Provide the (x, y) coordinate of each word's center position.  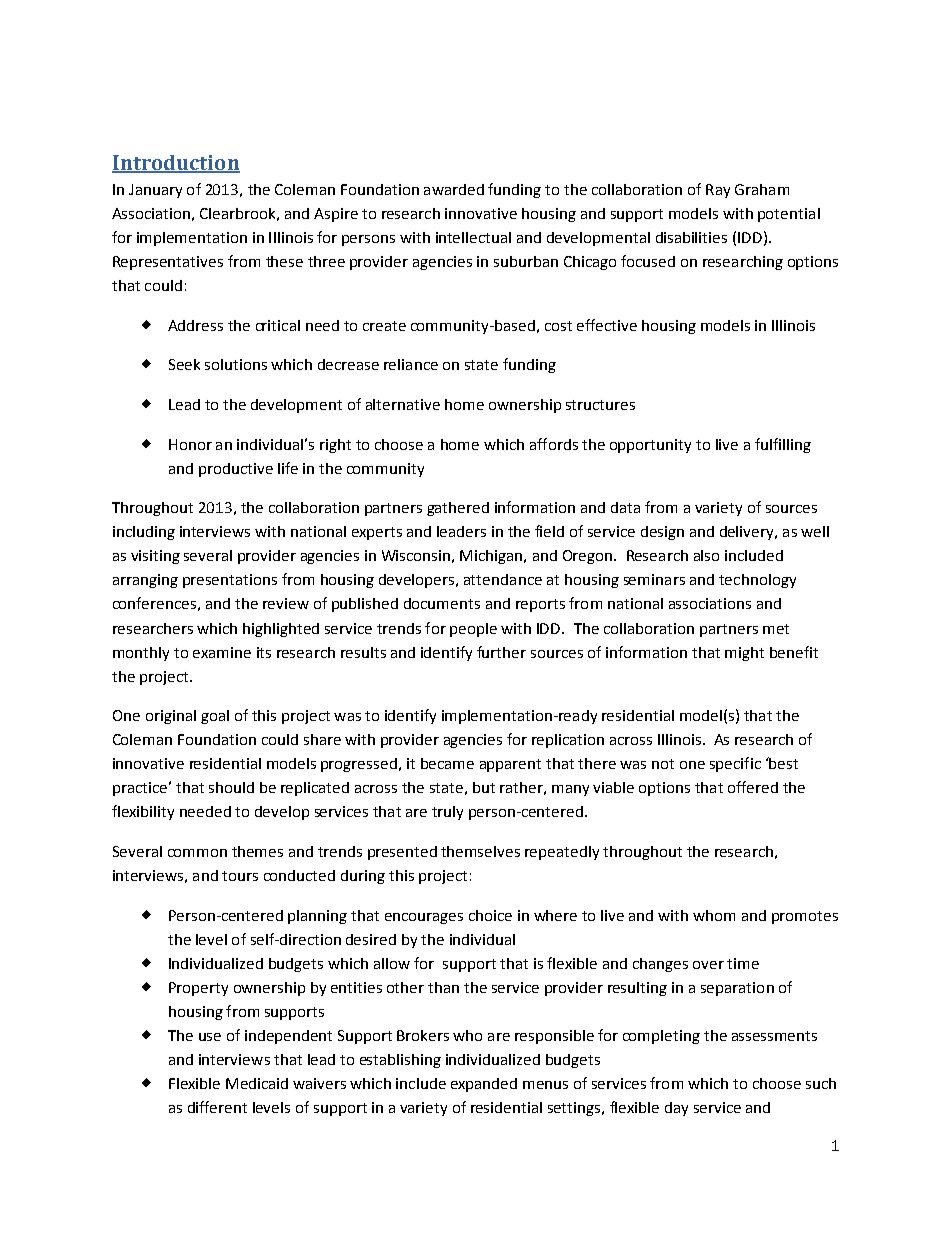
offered (753, 787)
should (231, 787)
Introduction (176, 164)
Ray (718, 191)
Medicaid (257, 1083)
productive (236, 470)
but (484, 787)
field (549, 531)
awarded (454, 189)
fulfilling (783, 445)
